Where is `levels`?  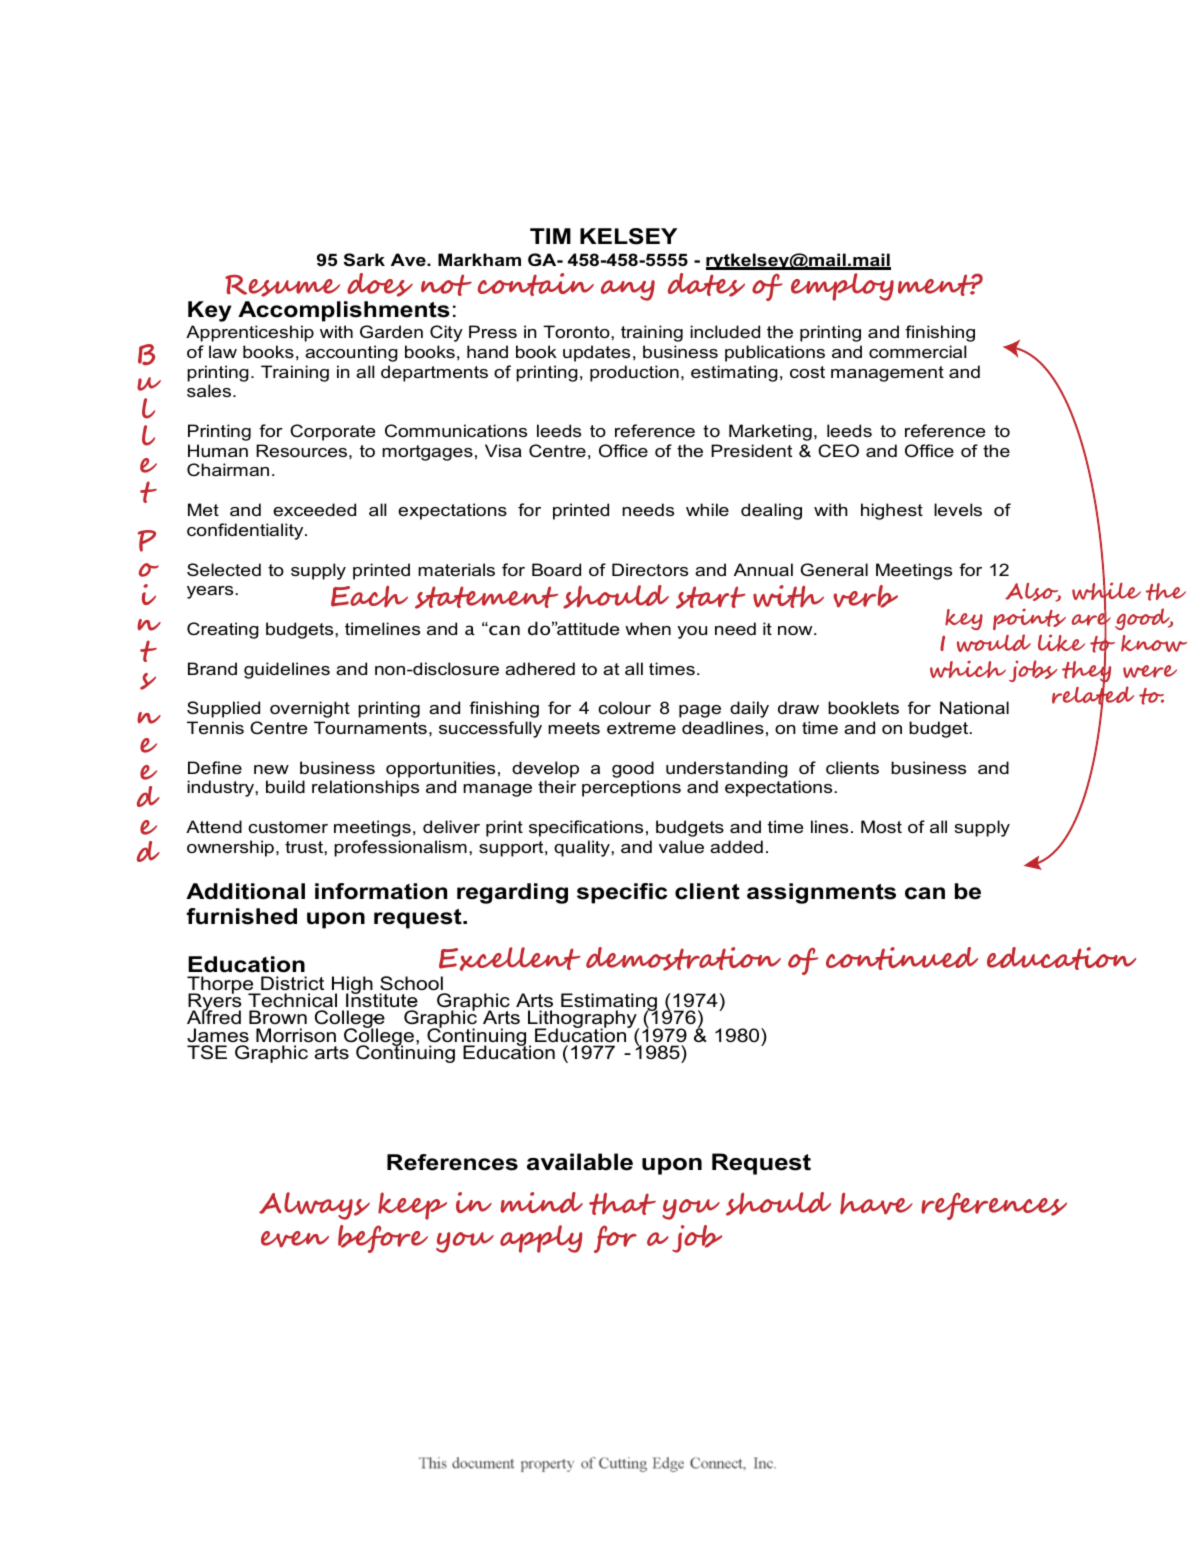
levels is located at coordinates (958, 509).
